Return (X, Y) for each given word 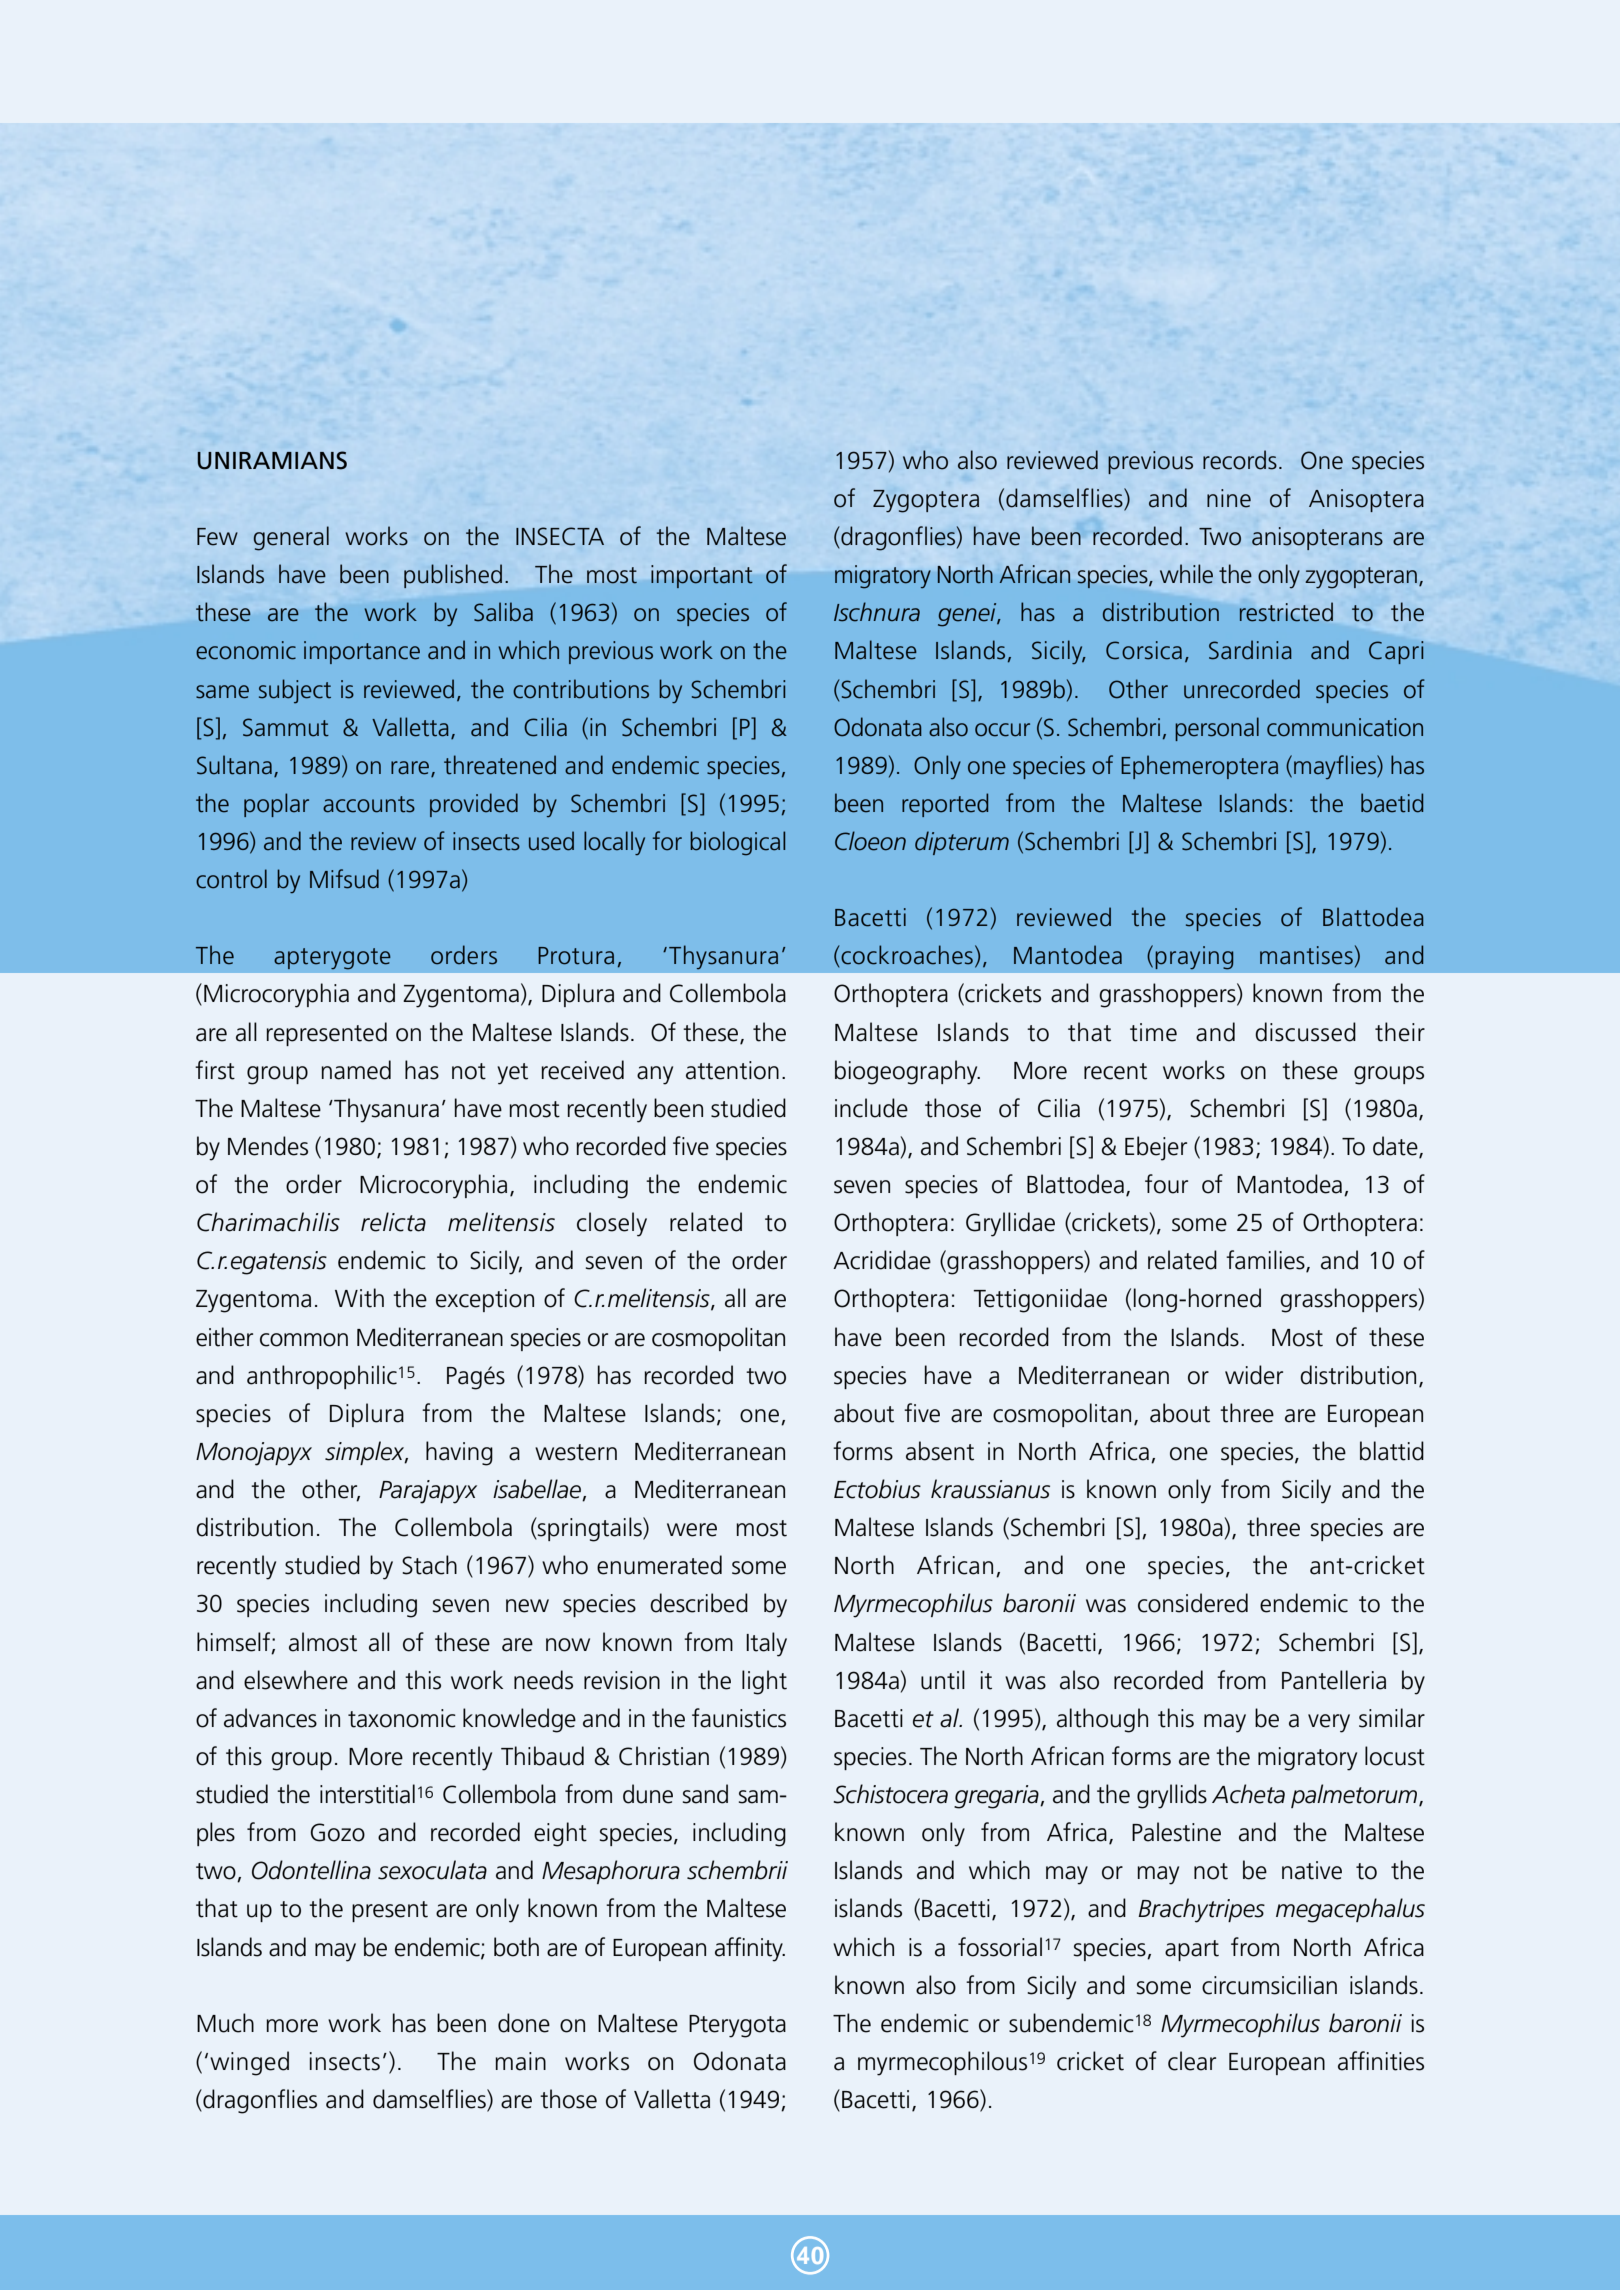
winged (249, 2063)
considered (1193, 1603)
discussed (1305, 1032)
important (702, 576)
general (291, 538)
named (356, 1070)
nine (1229, 498)
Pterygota (737, 2026)
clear (1192, 2061)
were (692, 1530)
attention (732, 1070)
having (459, 1453)
